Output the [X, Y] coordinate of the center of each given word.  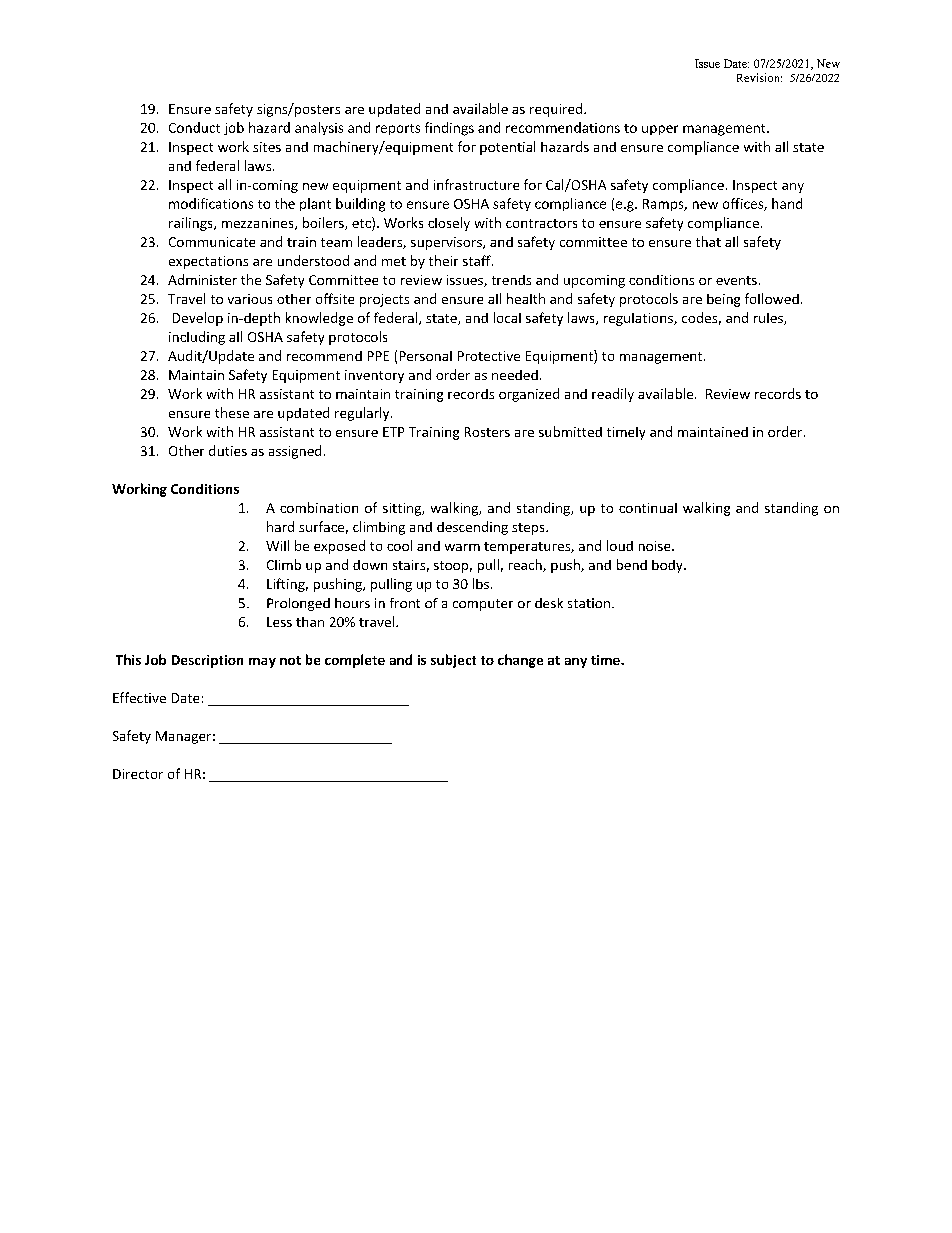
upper [660, 130]
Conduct [194, 127]
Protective [489, 356]
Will [277, 545]
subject [453, 661]
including [197, 338]
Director [138, 774]
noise [656, 546]
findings [449, 129]
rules [769, 319]
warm [462, 547]
